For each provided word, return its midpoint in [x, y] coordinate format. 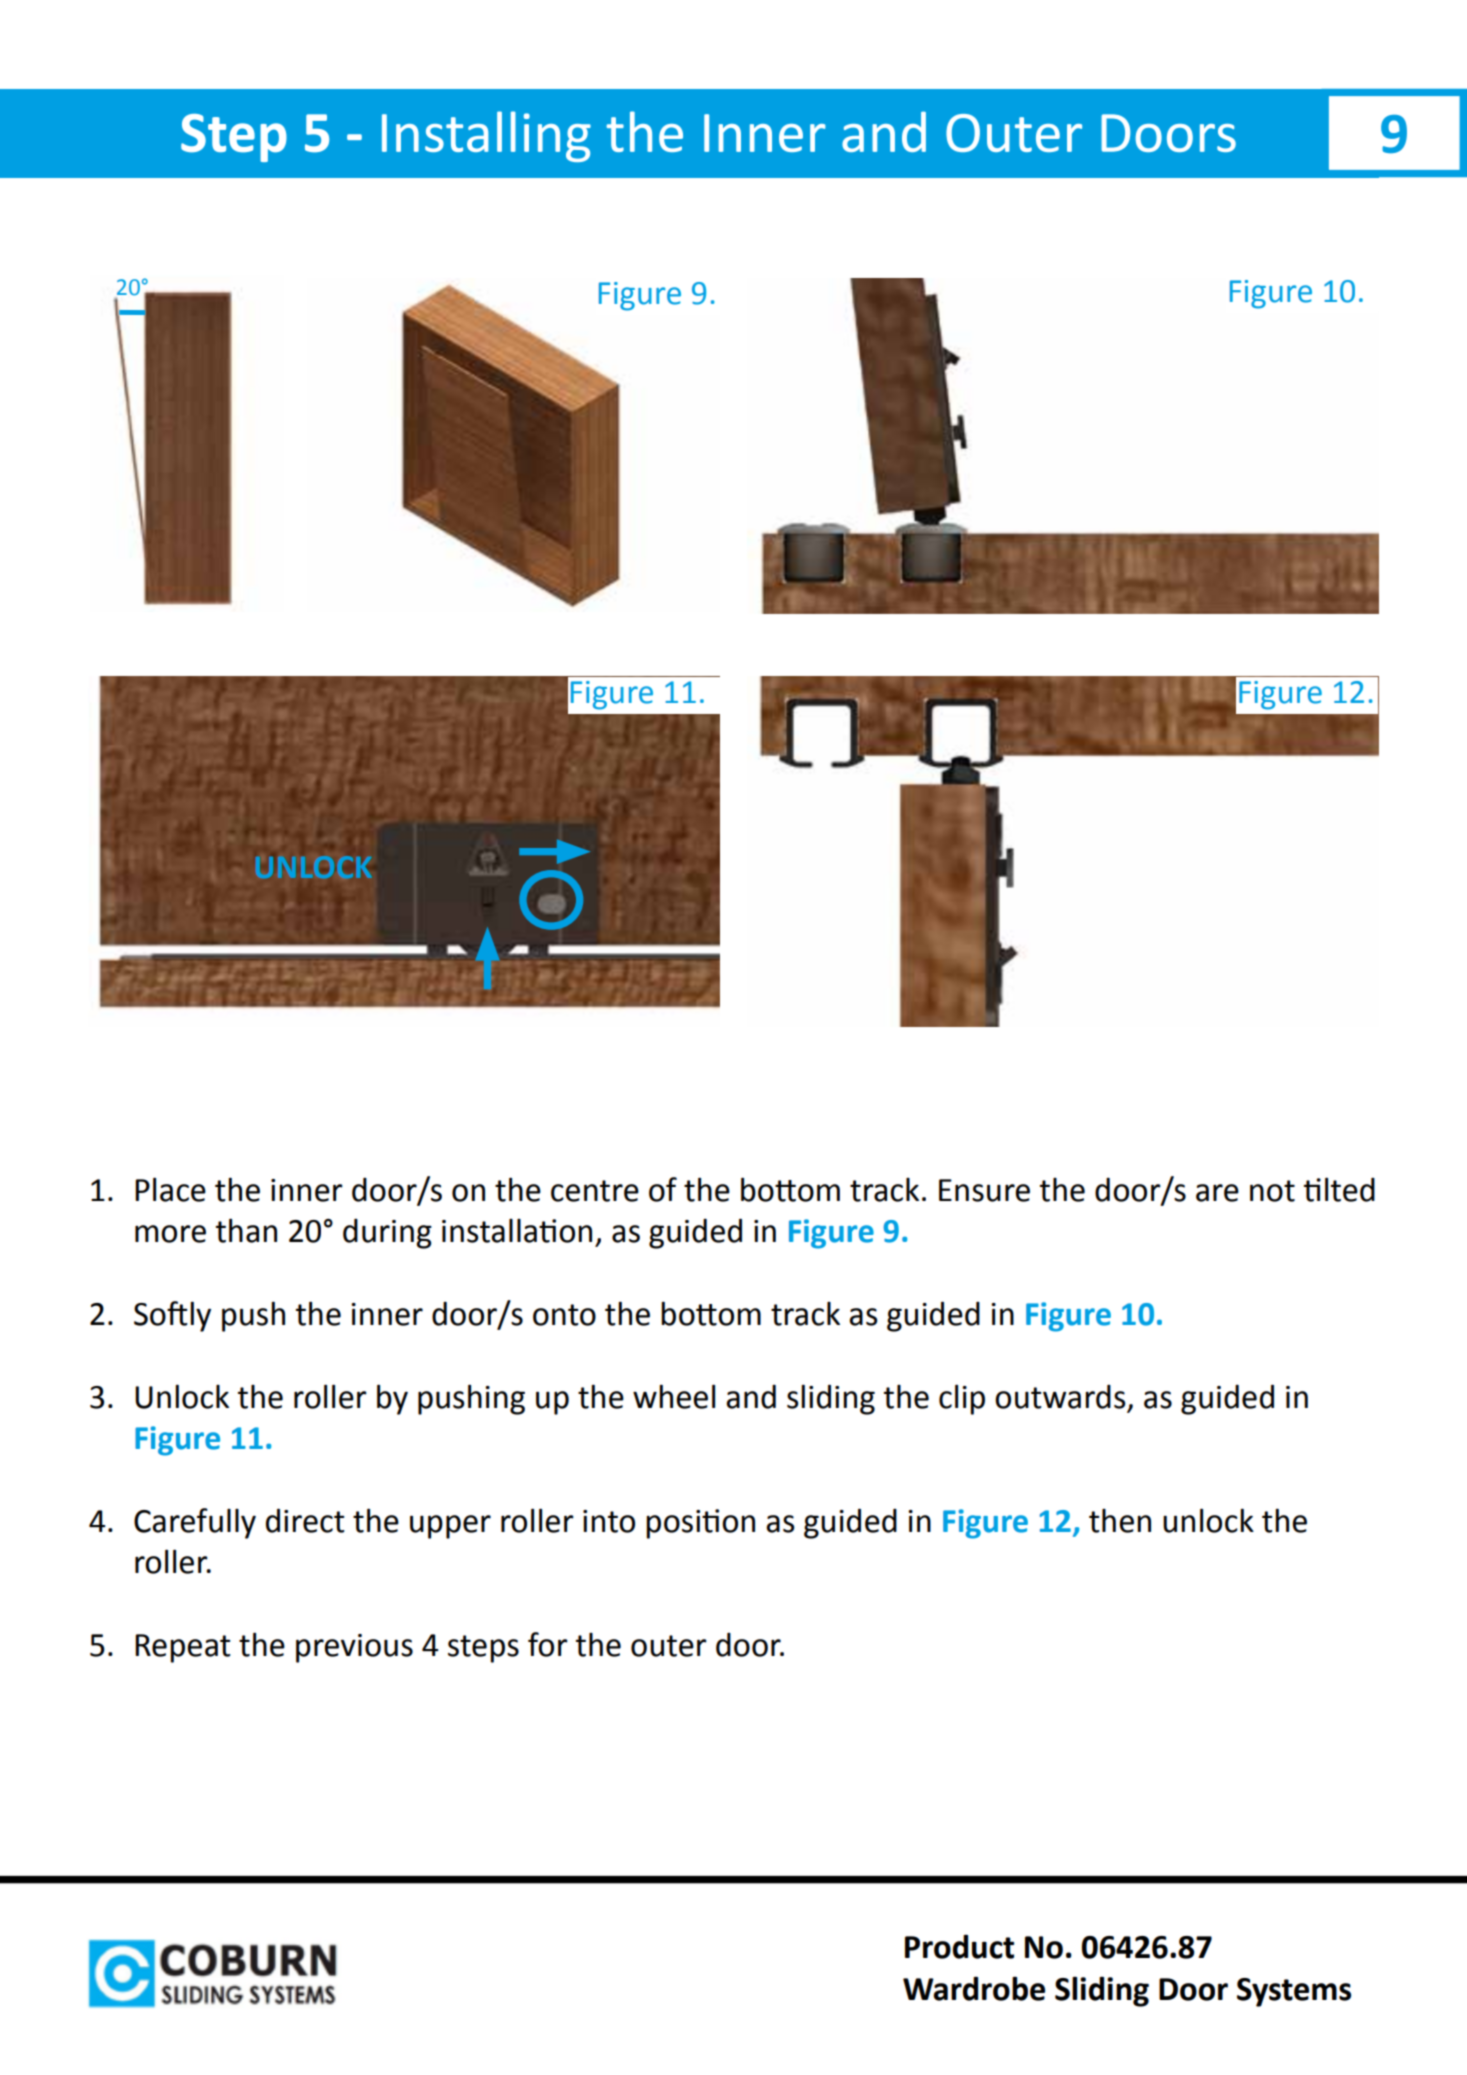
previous [354, 1648]
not [1272, 1191]
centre [595, 1191]
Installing [486, 136]
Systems [1294, 1992]
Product [959, 1946]
